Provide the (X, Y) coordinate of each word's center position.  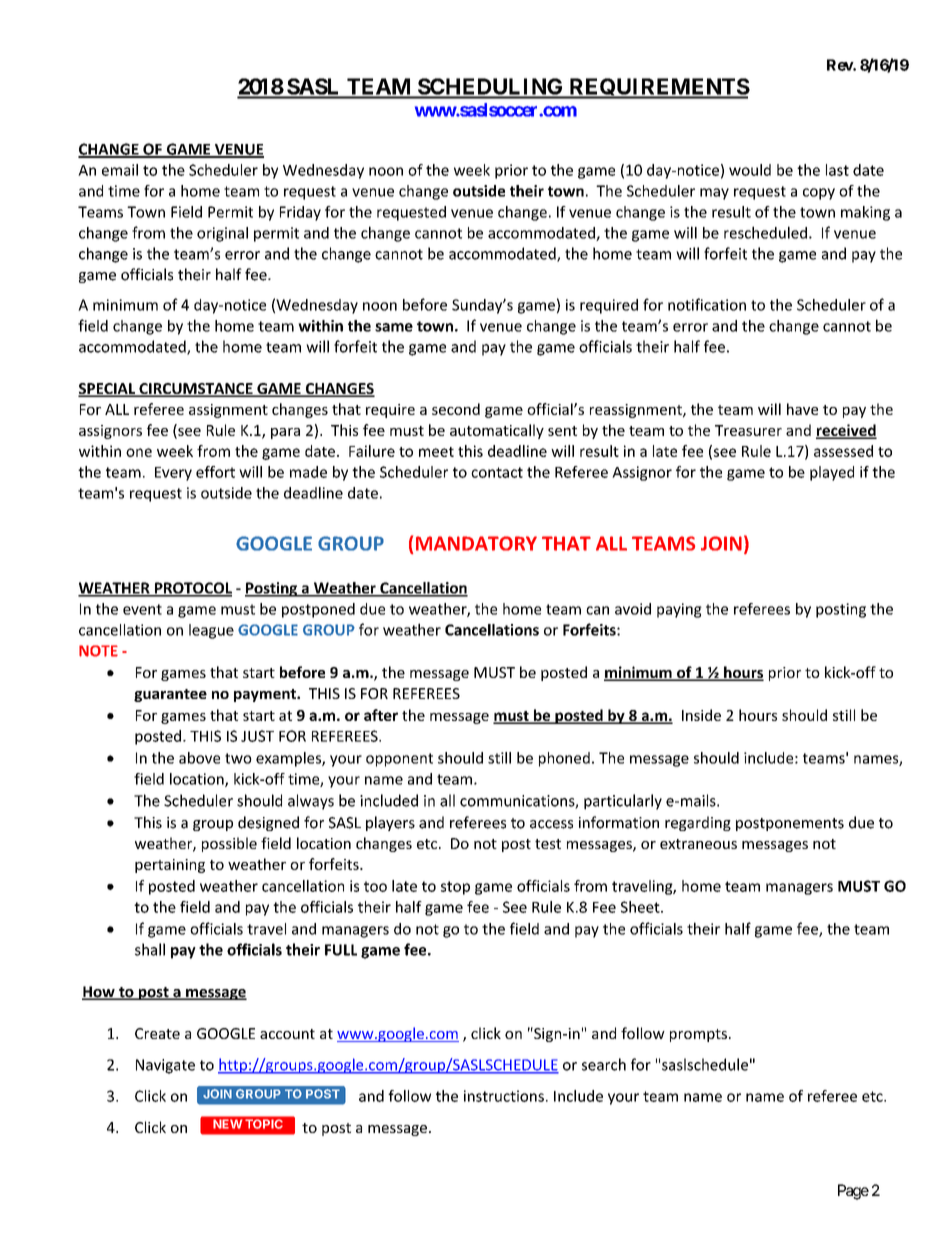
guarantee (170, 695)
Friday (300, 213)
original (222, 234)
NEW (228, 1124)
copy (819, 194)
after (381, 715)
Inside (701, 715)
